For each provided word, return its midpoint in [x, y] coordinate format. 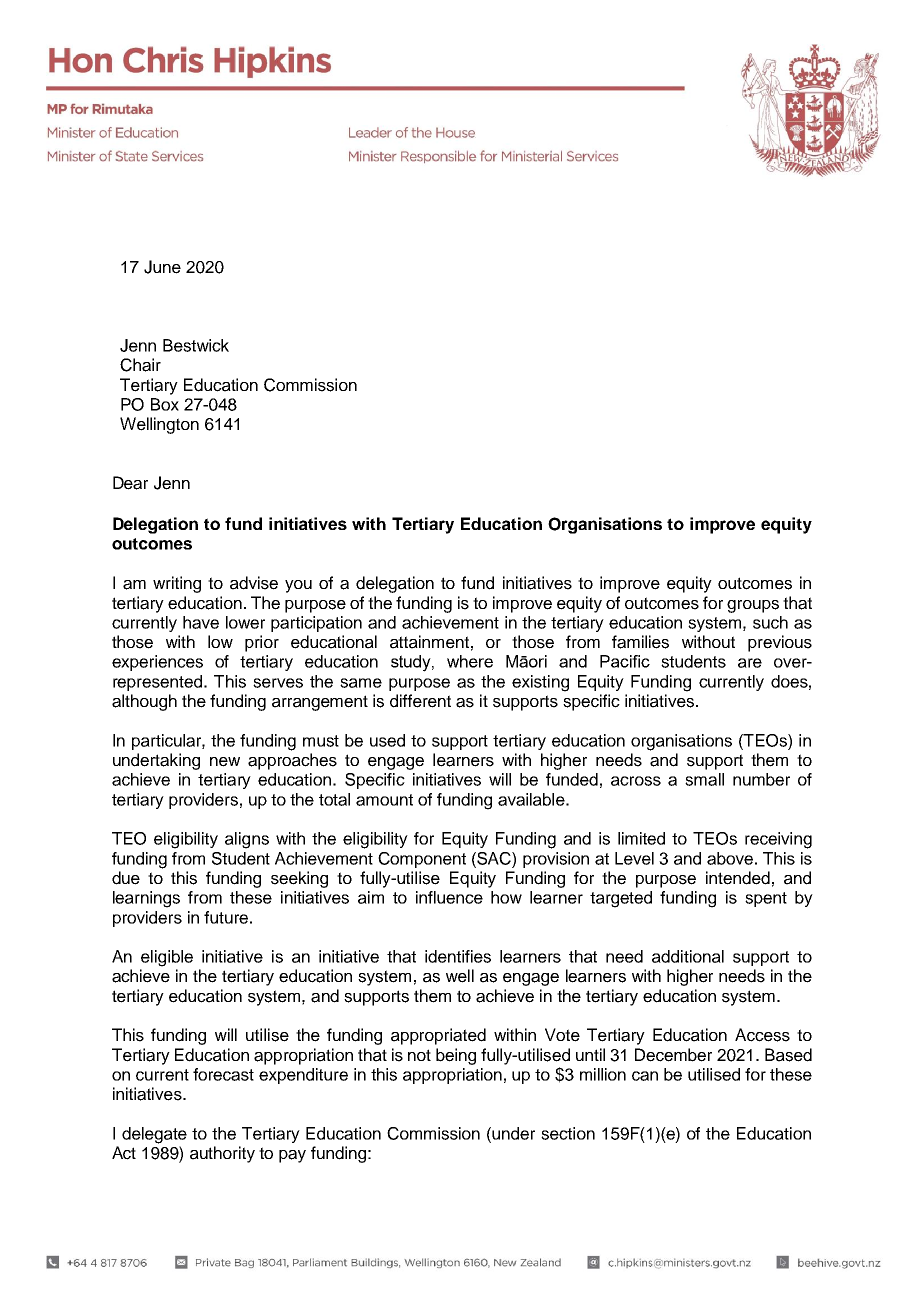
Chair [140, 365]
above [730, 858]
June [162, 267]
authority [222, 1154]
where [470, 661]
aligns [247, 840]
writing [177, 584]
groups [753, 606]
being [456, 1056]
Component [422, 860]
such [770, 622]
